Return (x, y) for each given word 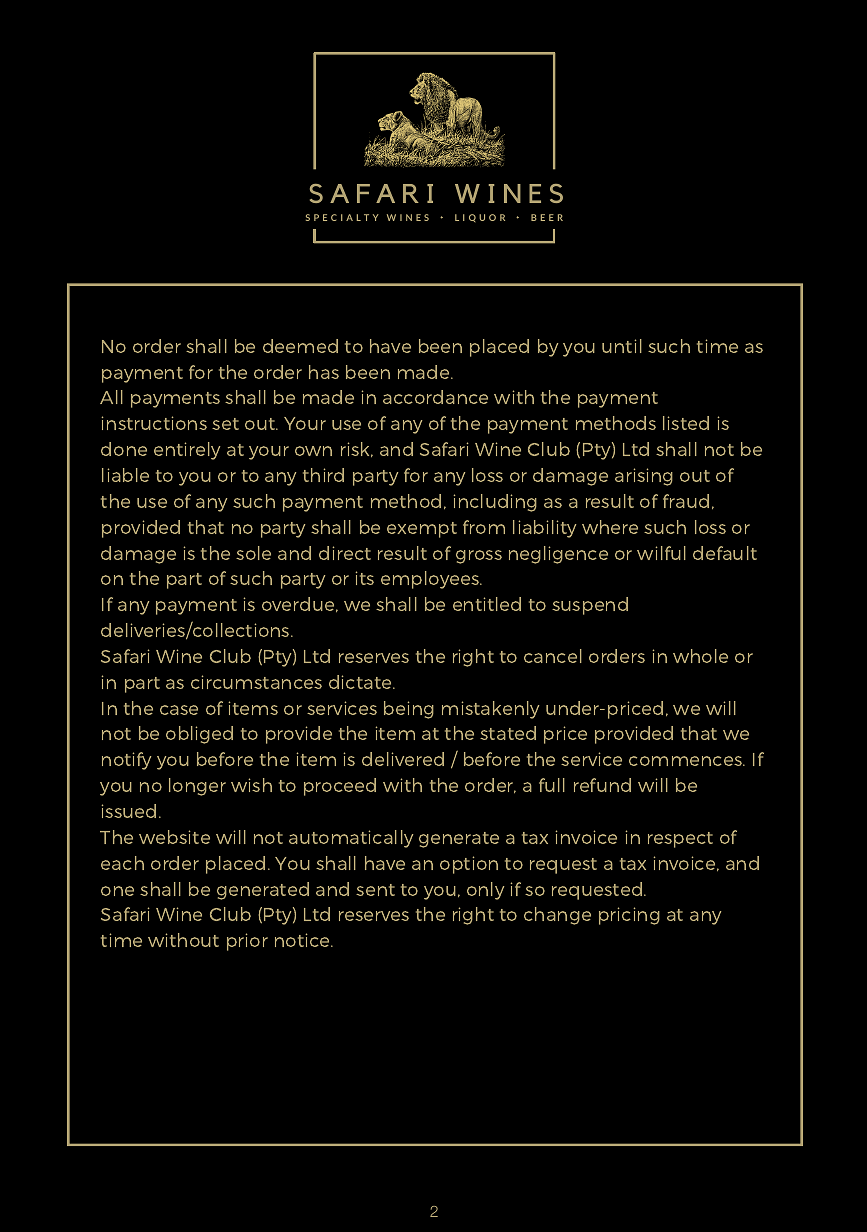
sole (253, 553)
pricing (629, 916)
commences (687, 761)
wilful (661, 553)
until (622, 346)
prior (247, 942)
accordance (435, 397)
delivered (403, 759)
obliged (199, 735)
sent (375, 890)
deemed (300, 346)
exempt (422, 530)
